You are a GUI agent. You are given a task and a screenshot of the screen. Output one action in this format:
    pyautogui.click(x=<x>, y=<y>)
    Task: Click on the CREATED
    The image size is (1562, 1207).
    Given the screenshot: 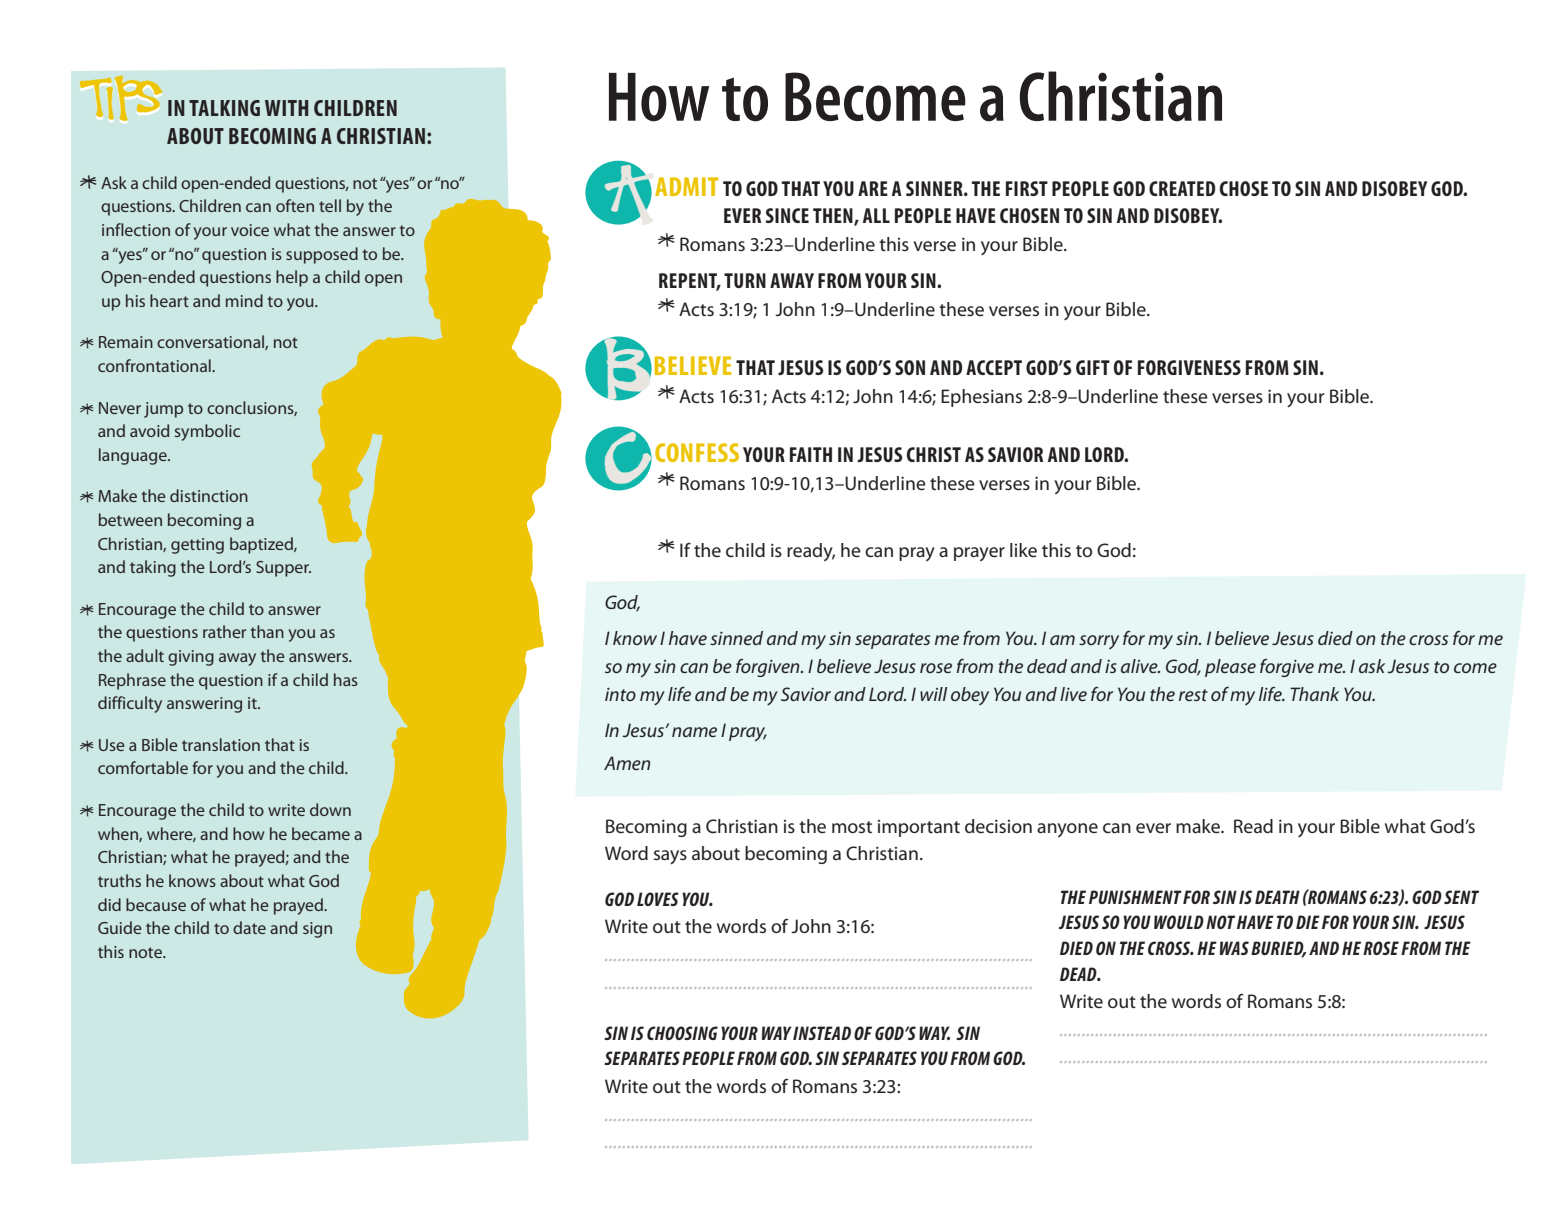 What is the action you would take?
    pyautogui.click(x=1182, y=188)
